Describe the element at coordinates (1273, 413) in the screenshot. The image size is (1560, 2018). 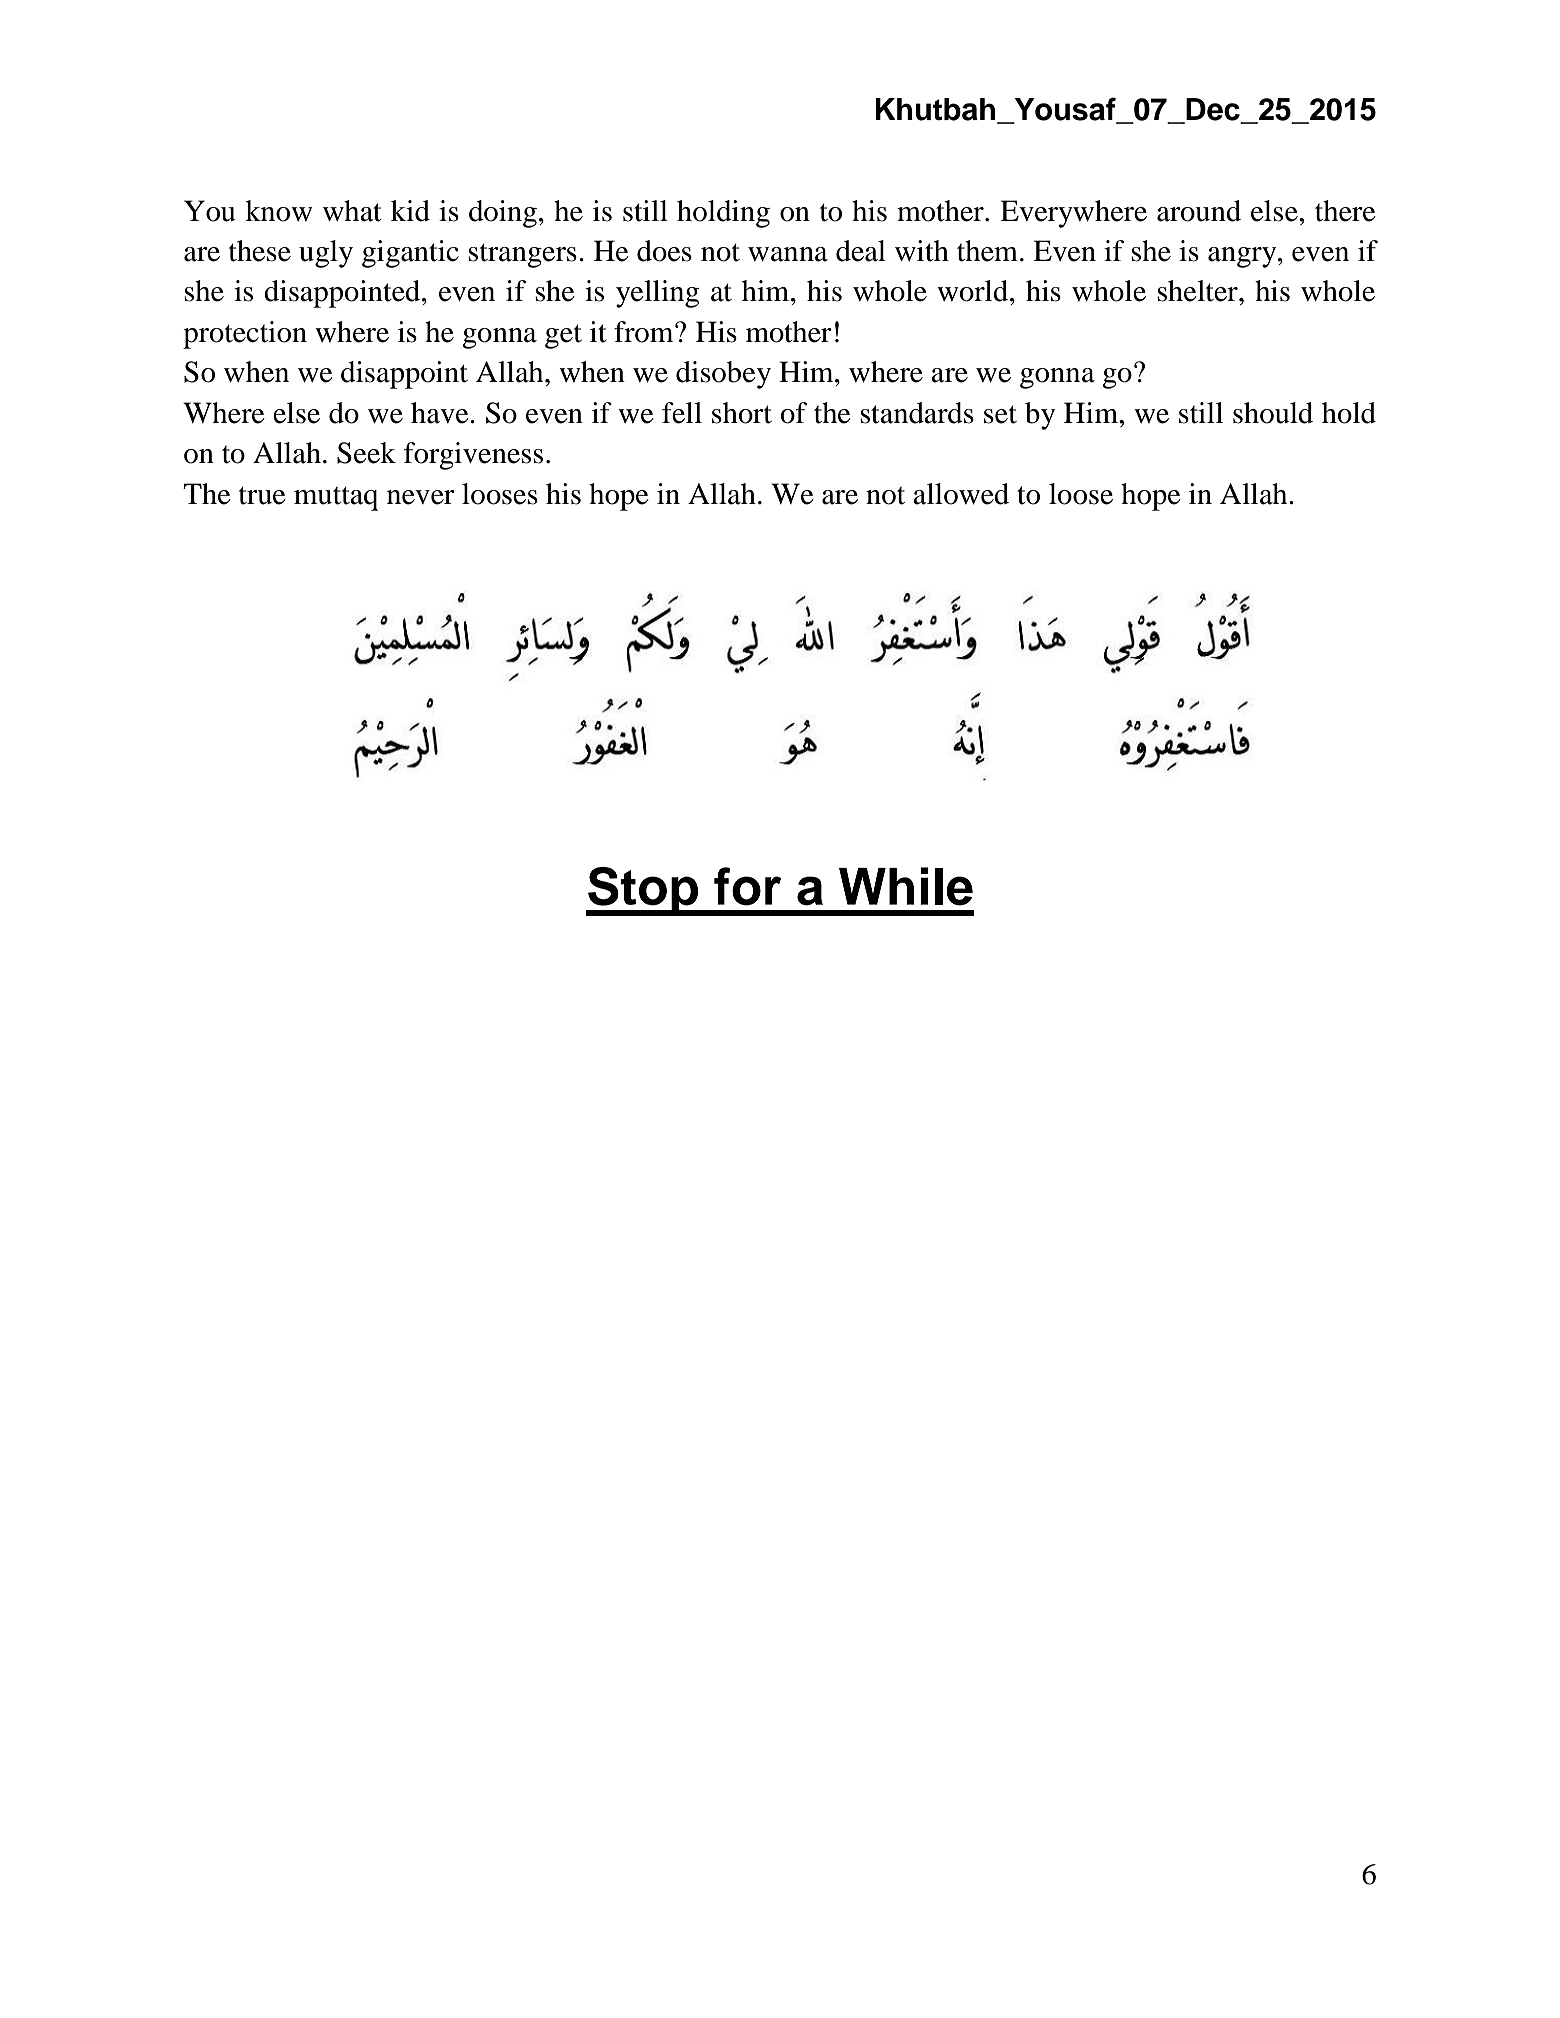
I see `should` at that location.
